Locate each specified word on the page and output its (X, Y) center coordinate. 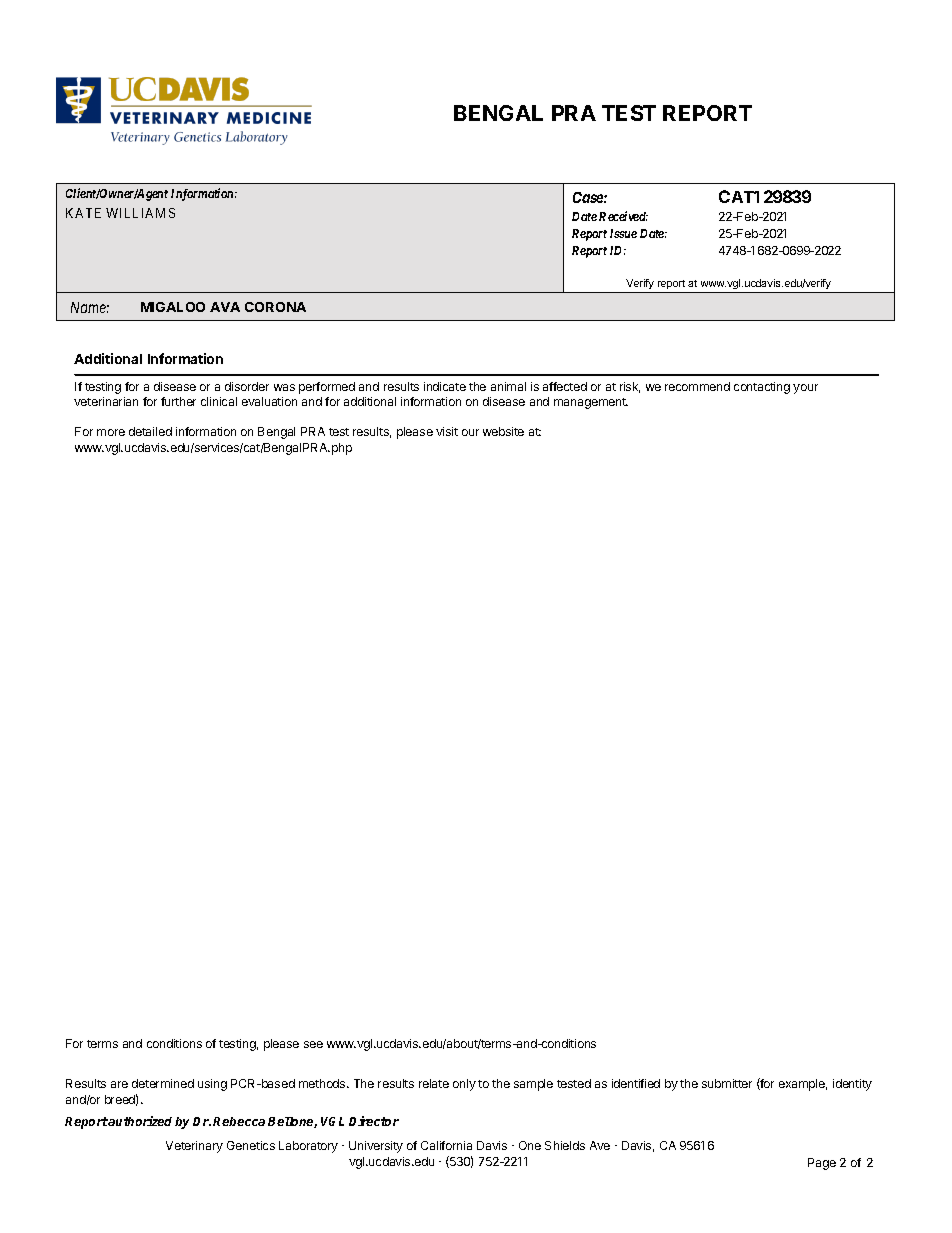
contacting (762, 388)
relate (434, 1083)
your (805, 389)
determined (163, 1083)
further (178, 401)
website (503, 431)
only (464, 1085)
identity (852, 1085)
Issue (623, 233)
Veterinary (194, 1147)
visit (447, 431)
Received (623, 216)
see (313, 1044)
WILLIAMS (140, 213)
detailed (150, 431)
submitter (727, 1083)
